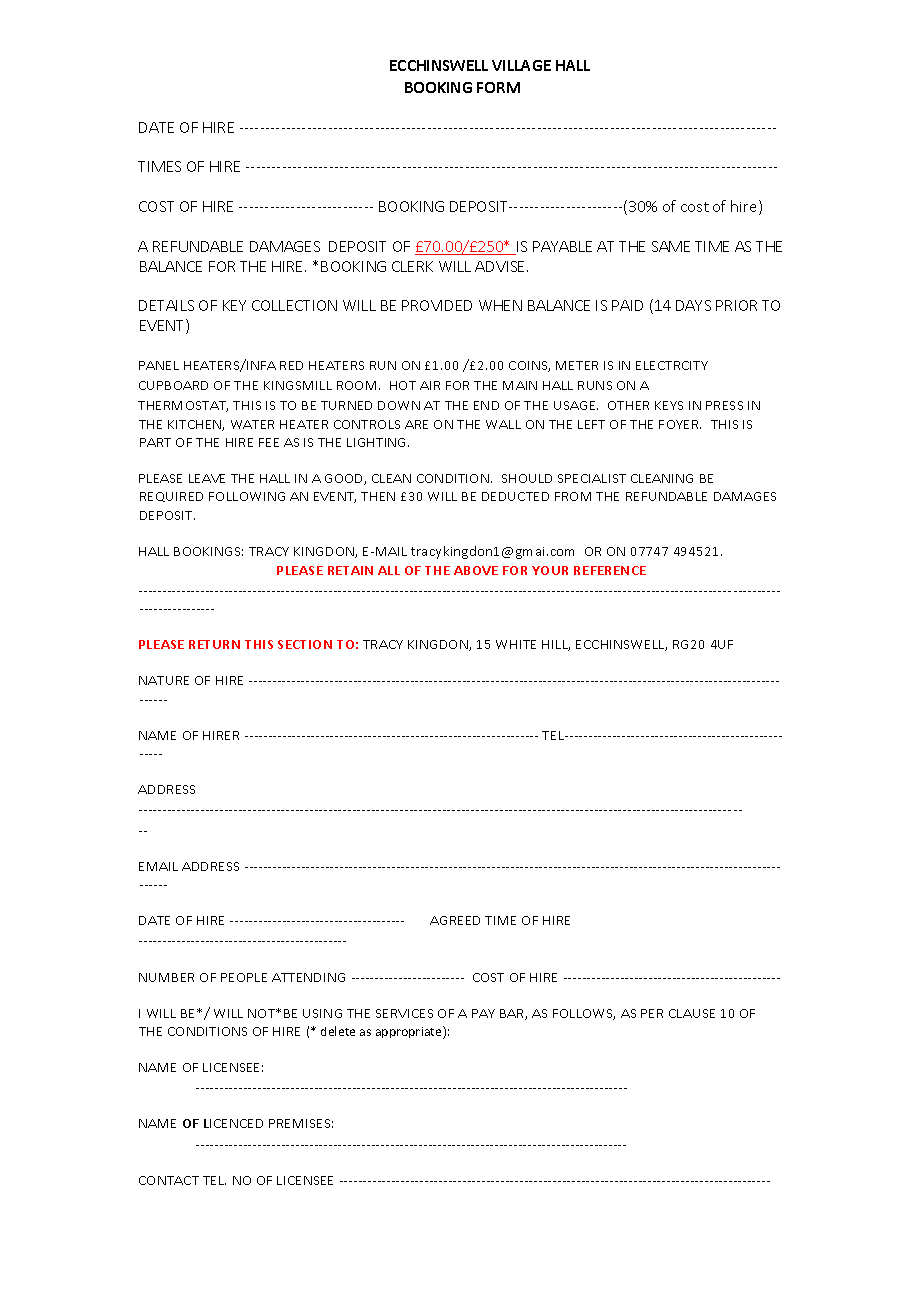 This screenshot has height=1309, width=924. What do you see at coordinates (207, 478) in the screenshot?
I see `LEAVE` at bounding box center [207, 478].
